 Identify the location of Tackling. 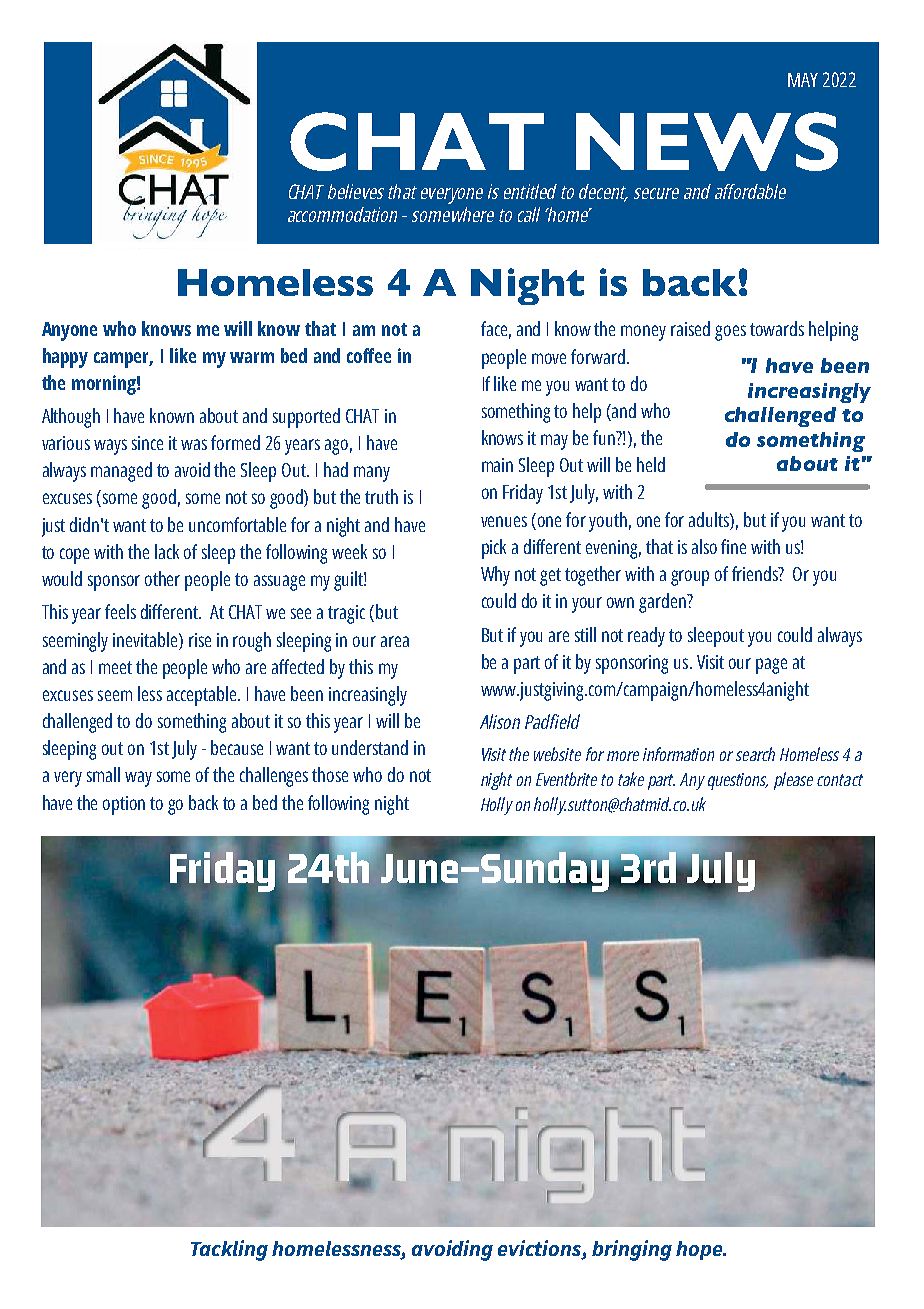
(229, 1250).
